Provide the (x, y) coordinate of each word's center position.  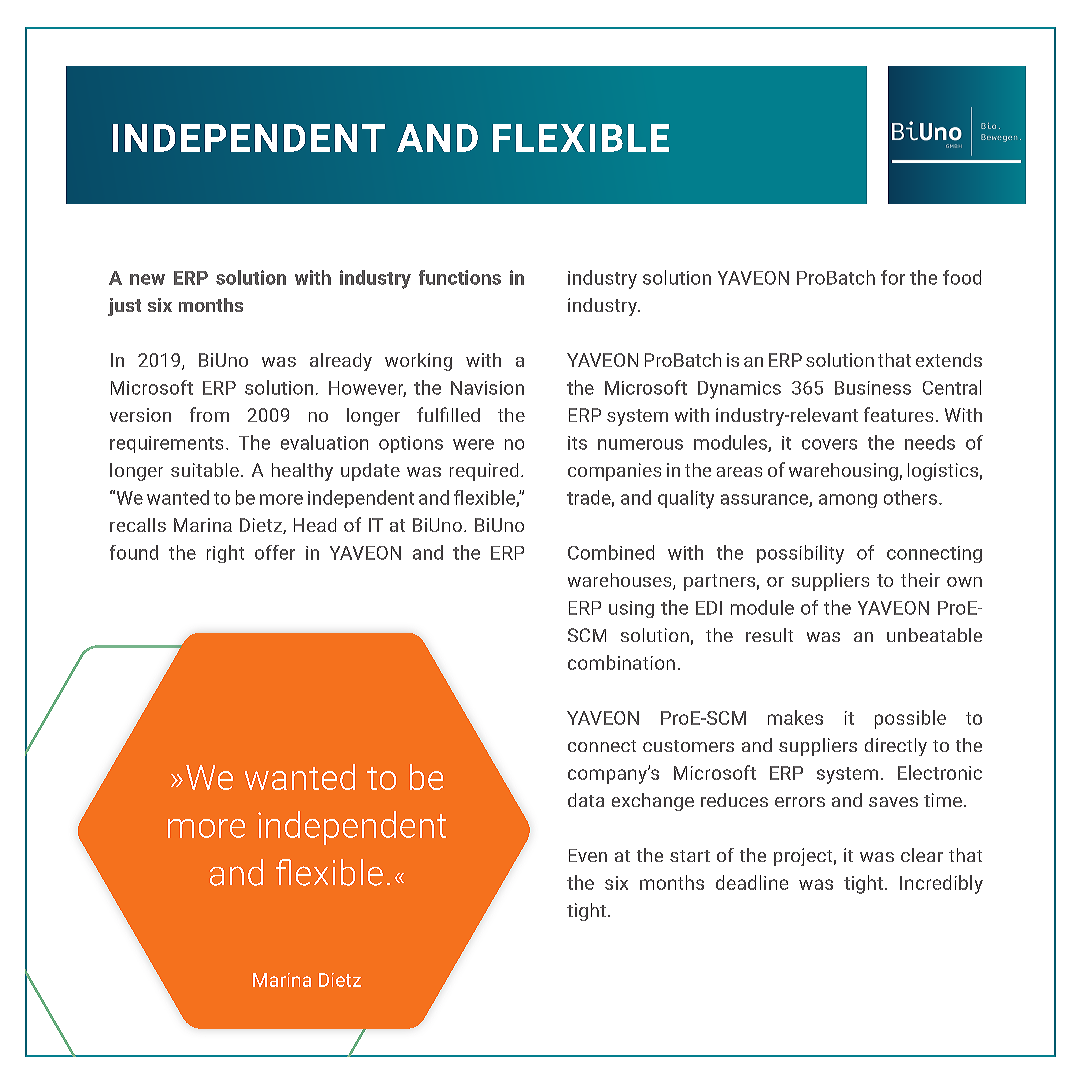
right (225, 554)
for (893, 277)
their (920, 580)
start (690, 856)
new (147, 279)
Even (588, 855)
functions (460, 277)
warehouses (621, 581)
